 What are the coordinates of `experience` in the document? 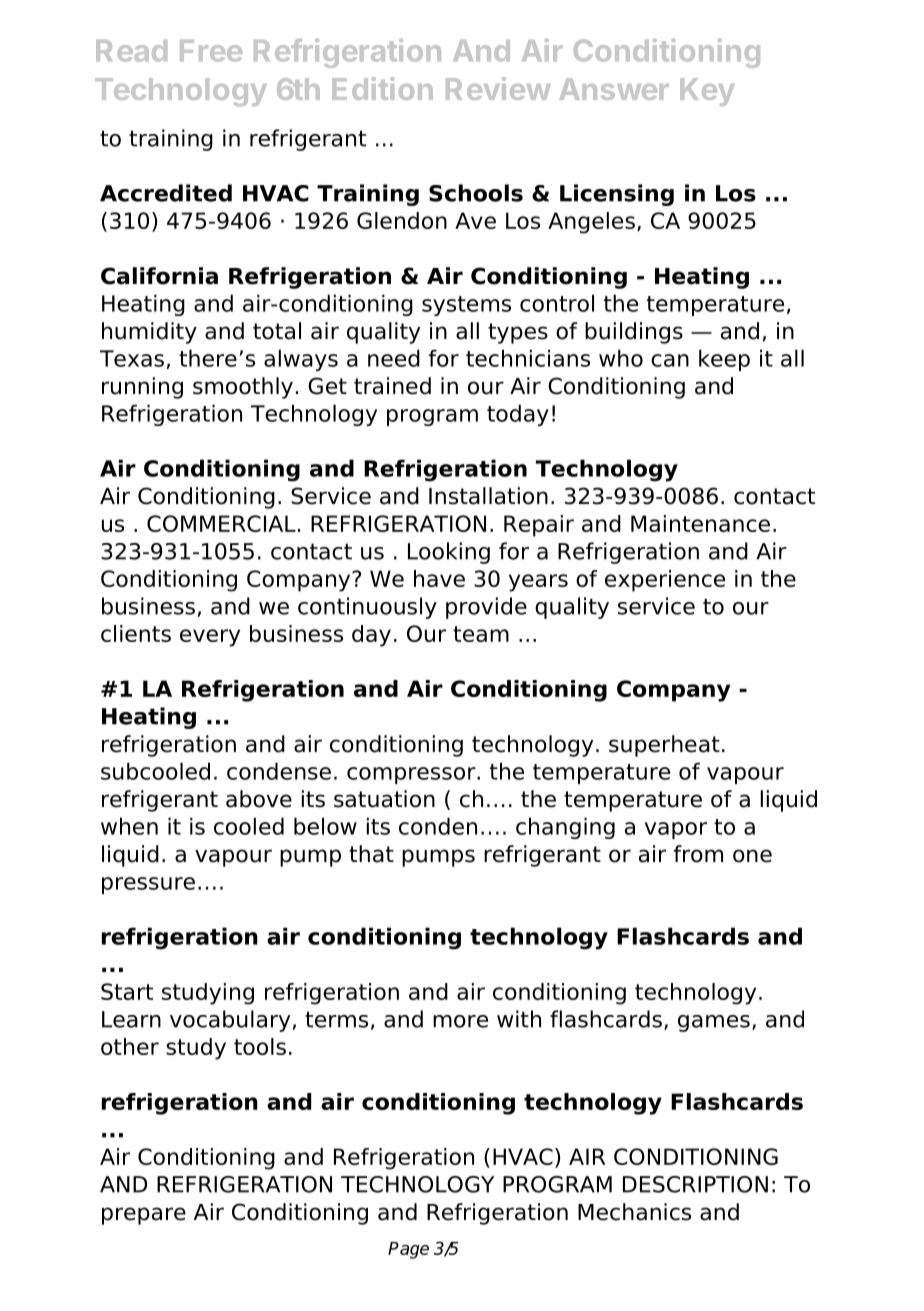 It's located at (665, 581).
